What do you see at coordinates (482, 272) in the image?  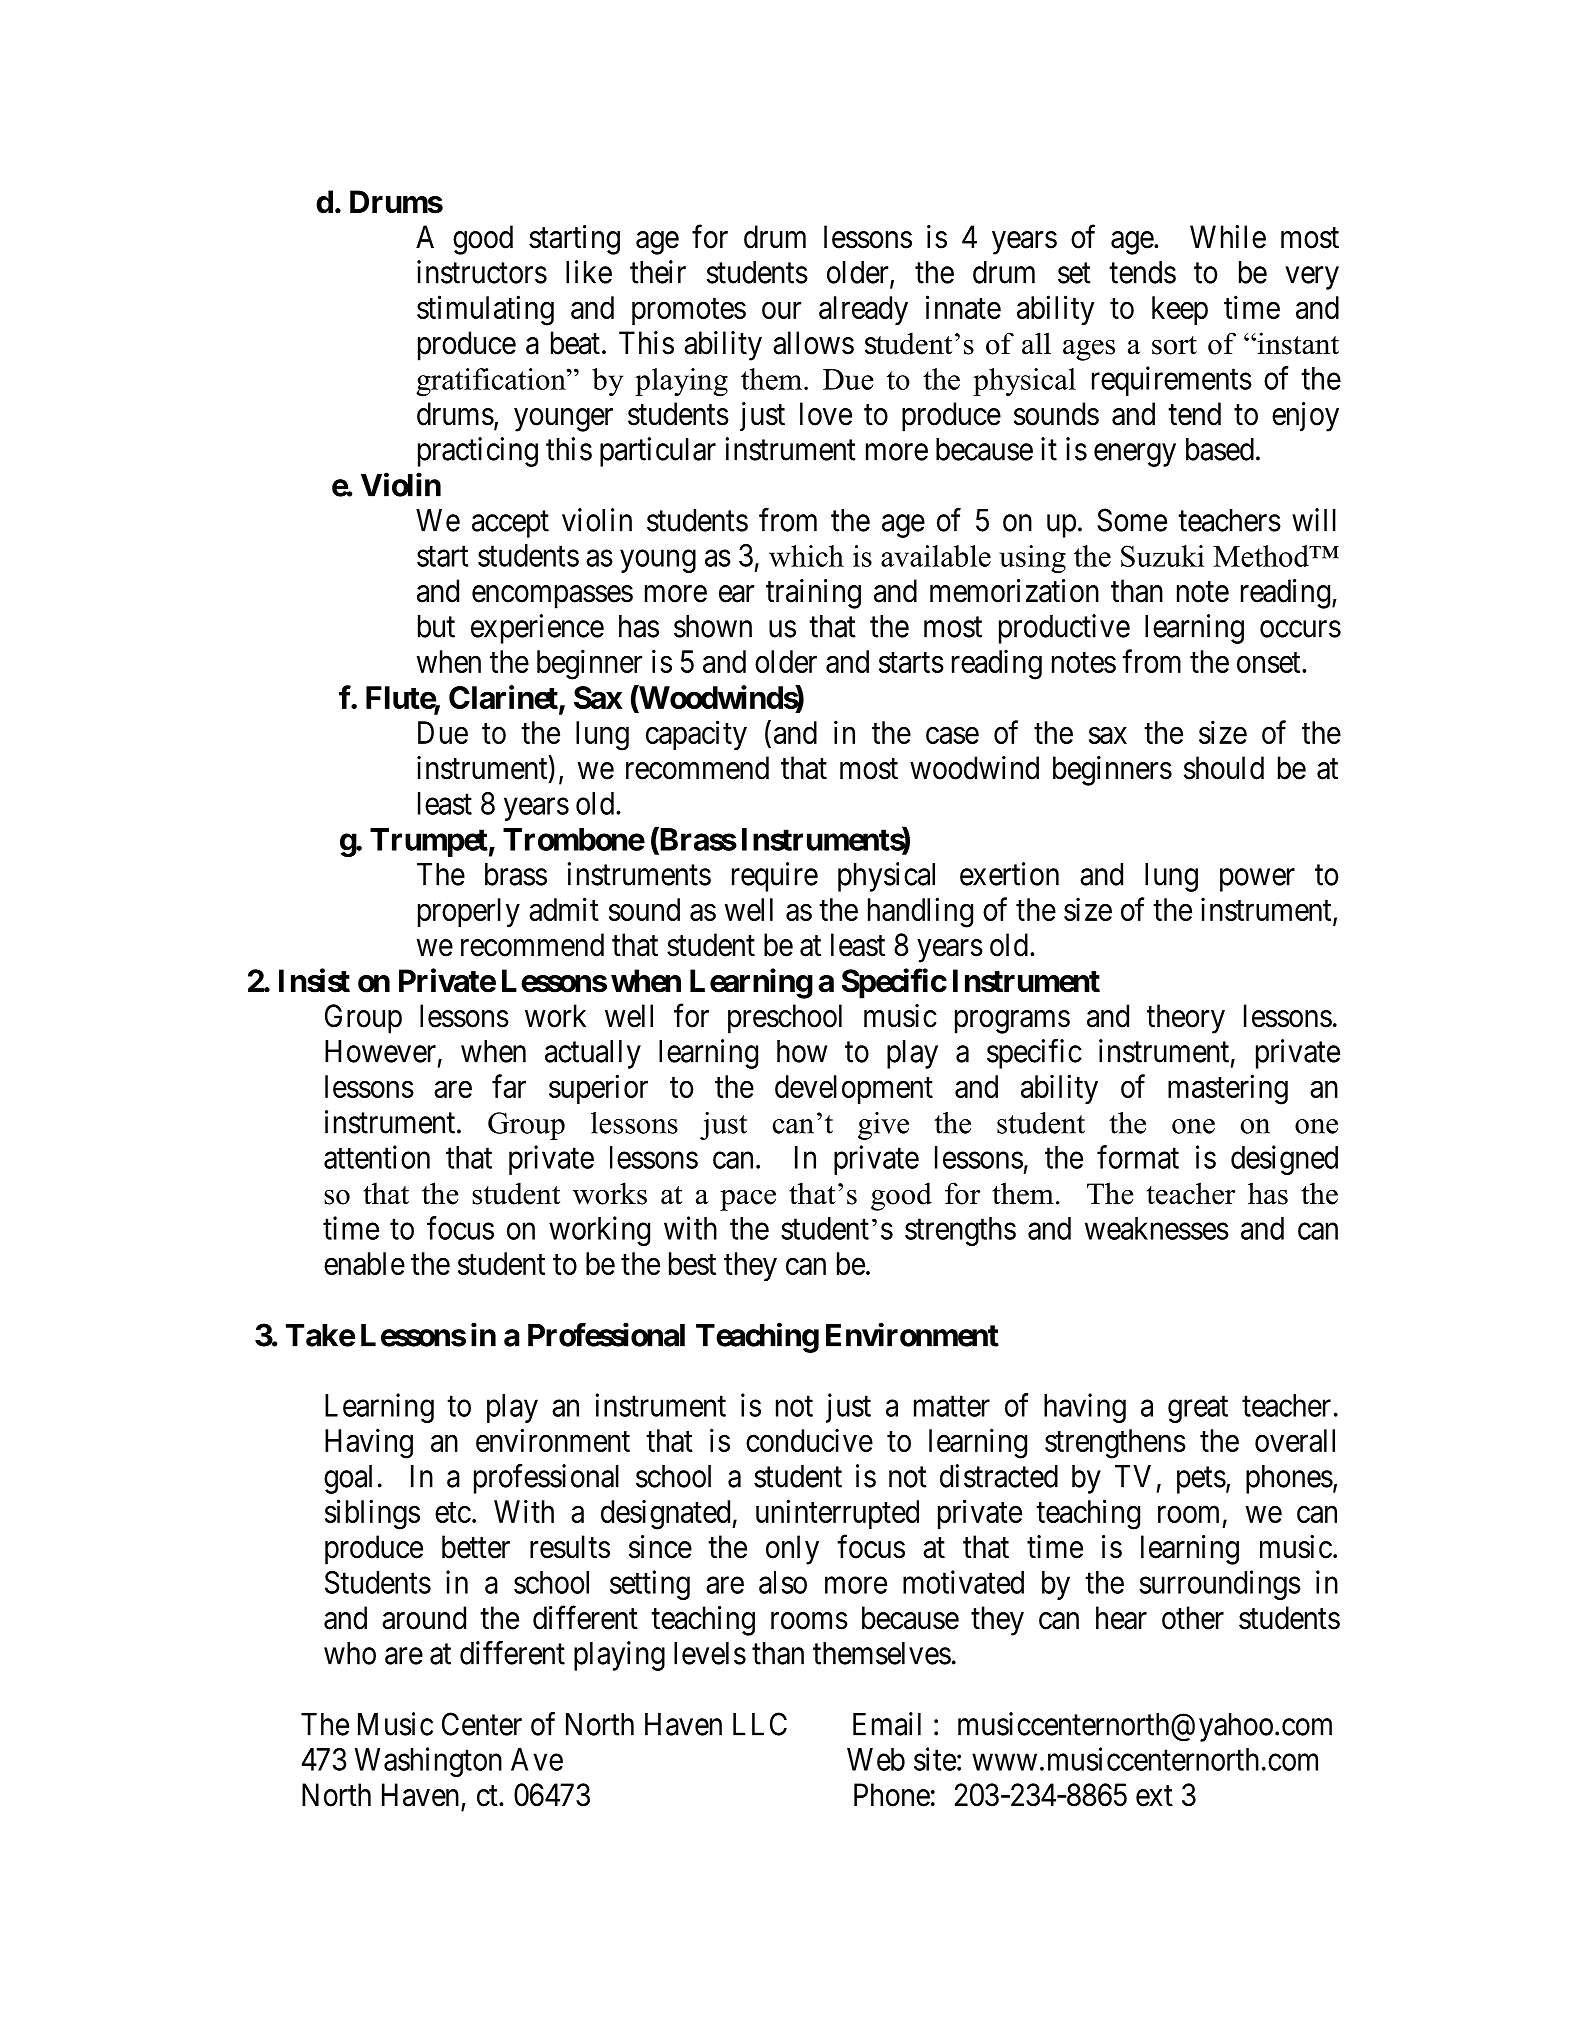 I see `instructors` at bounding box center [482, 272].
